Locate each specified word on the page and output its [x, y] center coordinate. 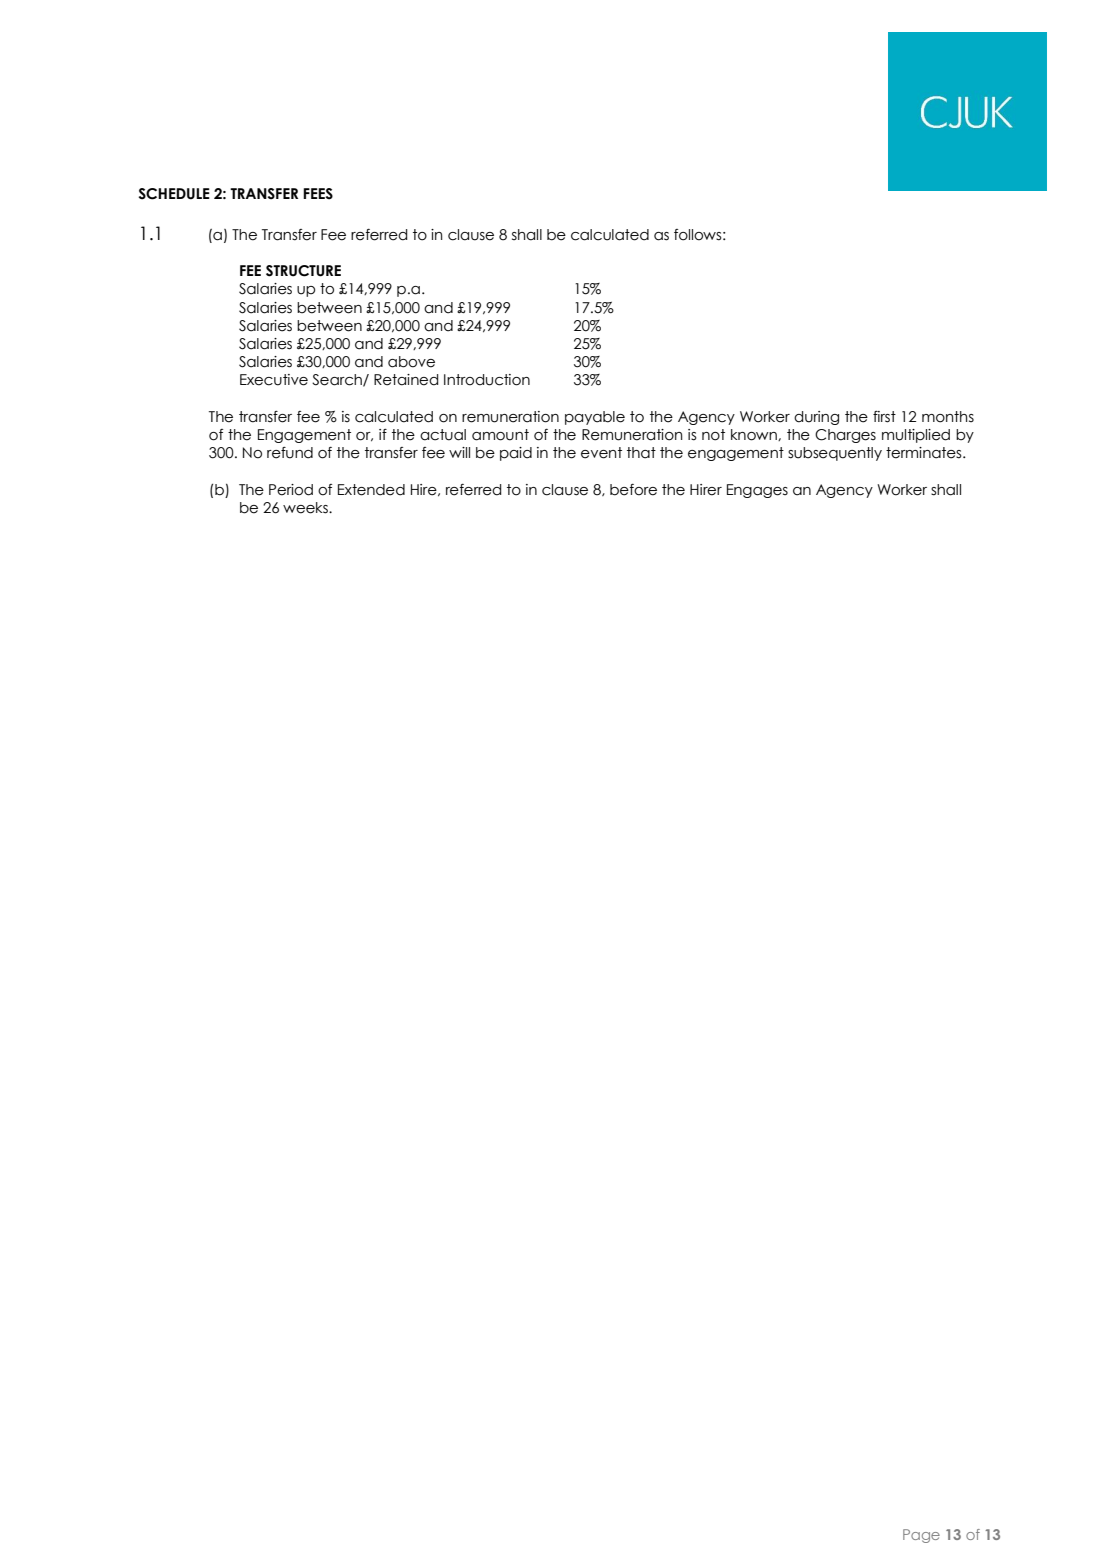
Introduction [487, 380]
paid [516, 454]
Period [291, 490]
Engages [757, 491]
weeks [306, 508]
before [633, 490]
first [884, 417]
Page [921, 1536]
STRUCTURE [303, 271]
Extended [371, 490]
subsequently [835, 454]
